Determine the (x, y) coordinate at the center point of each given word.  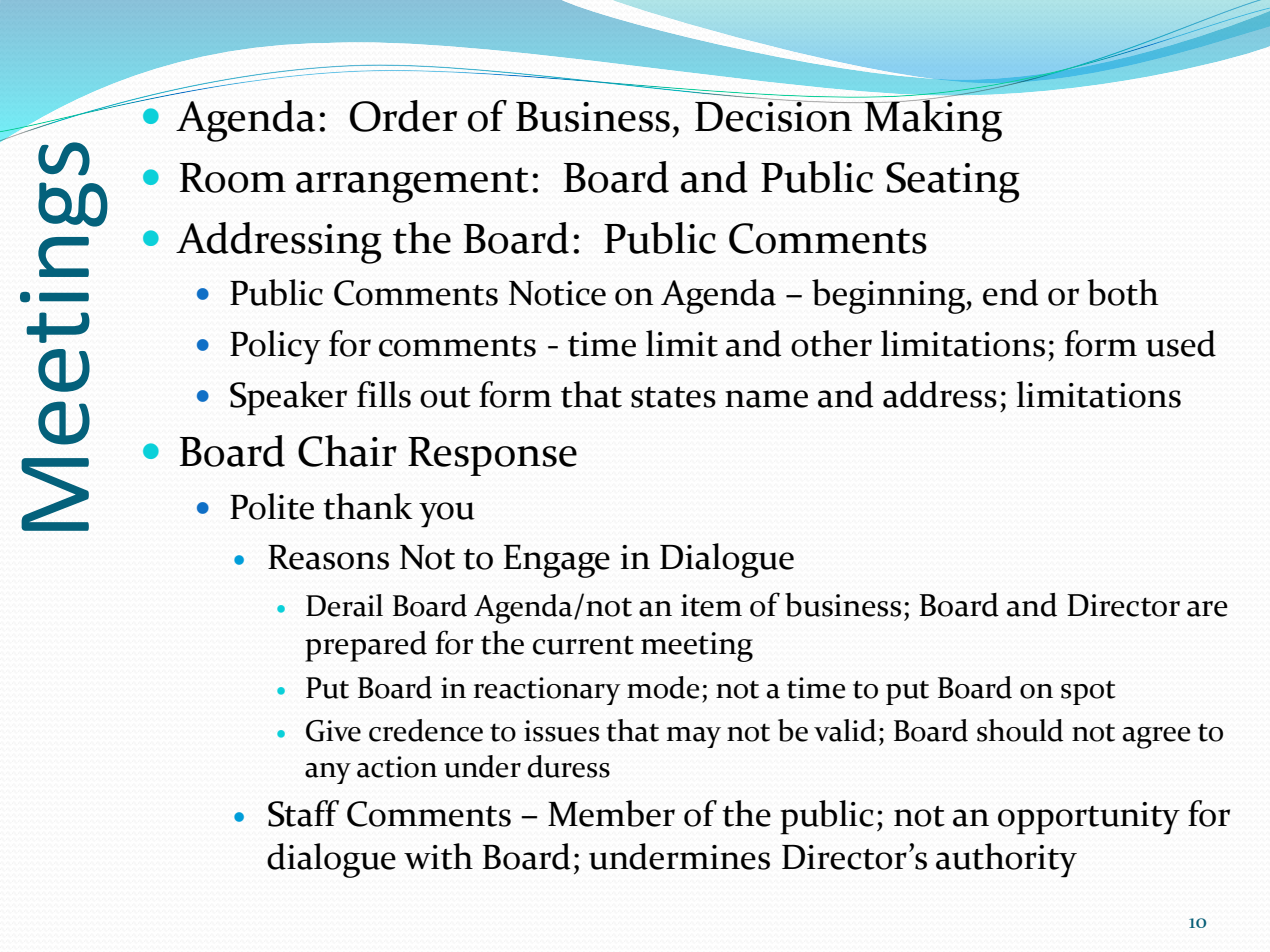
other (831, 343)
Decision (775, 115)
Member (611, 813)
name (766, 399)
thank (368, 506)
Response (492, 456)
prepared (366, 646)
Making (932, 119)
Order (403, 116)
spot (1088, 693)
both (1123, 292)
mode (663, 687)
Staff (303, 813)
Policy (275, 347)
